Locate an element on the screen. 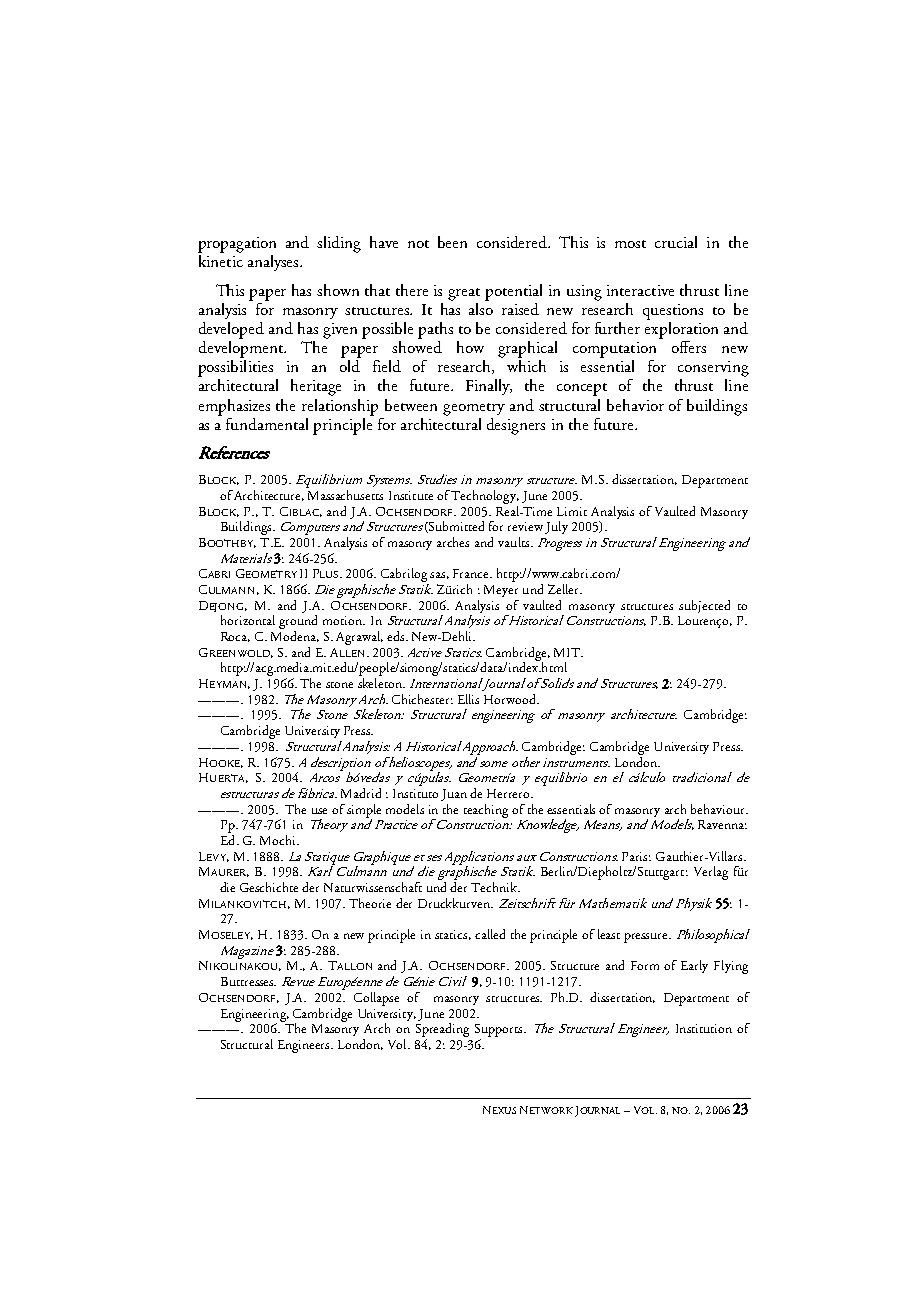 The height and width of the screenshot is (1308, 924). fundamental is located at coordinates (267, 424).
